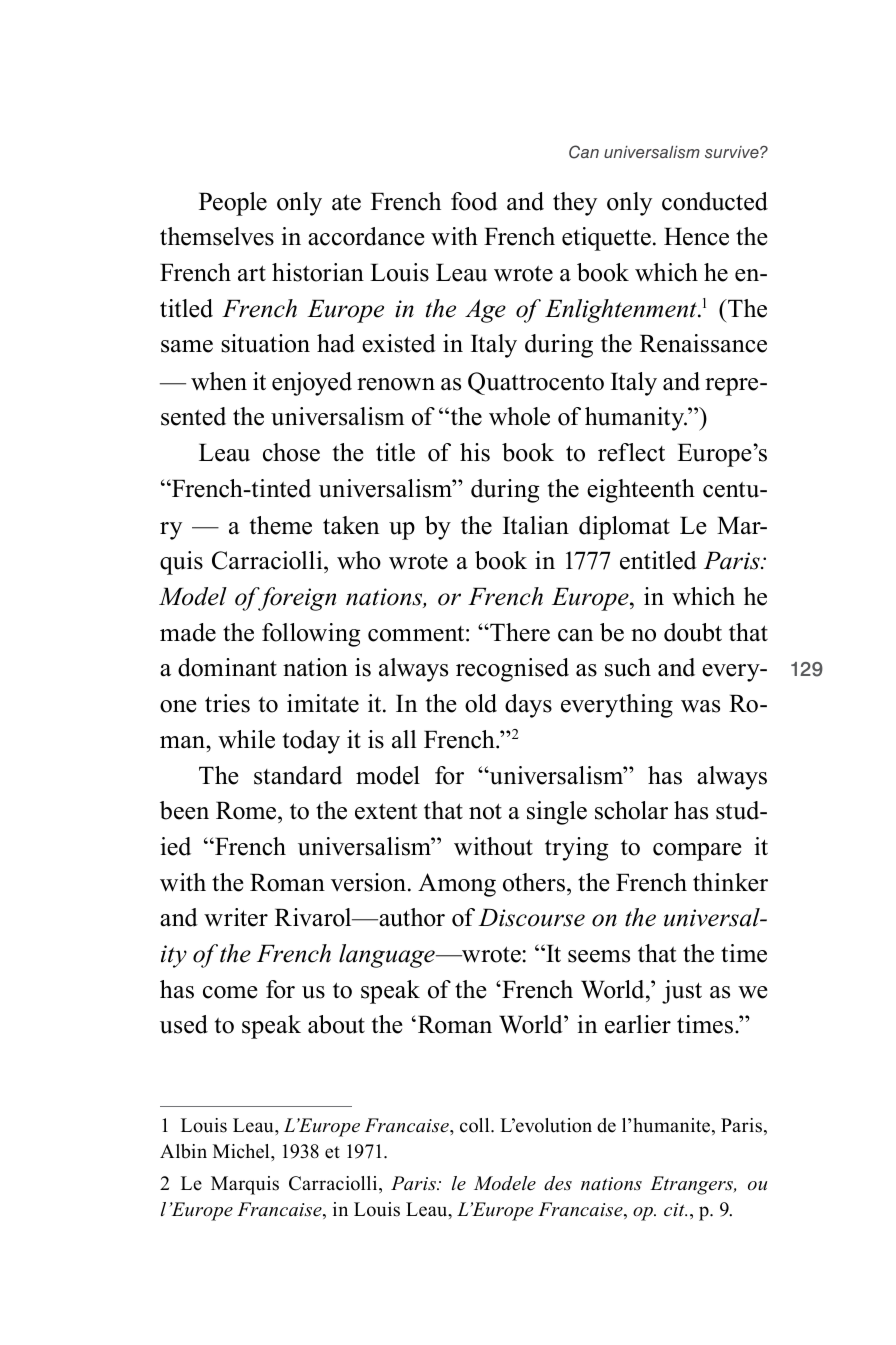 The width and height of the document is (896, 1345). Describe the element at coordinates (227, 667) in the document. I see `dominant` at that location.
